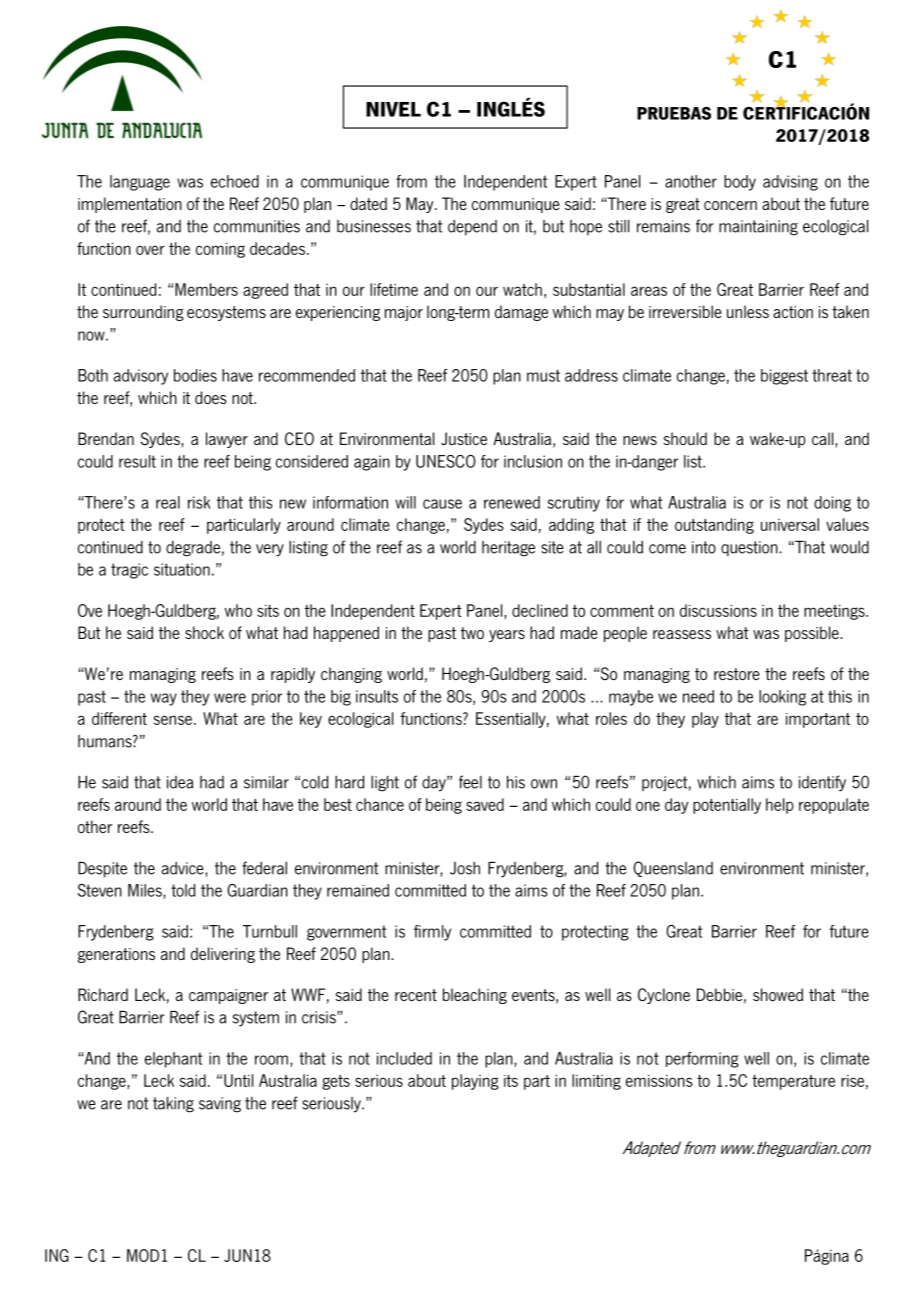 Image resolution: width=924 pixels, height=1309 pixels. Describe the element at coordinates (793, 1082) in the screenshot. I see `temperature` at that location.
